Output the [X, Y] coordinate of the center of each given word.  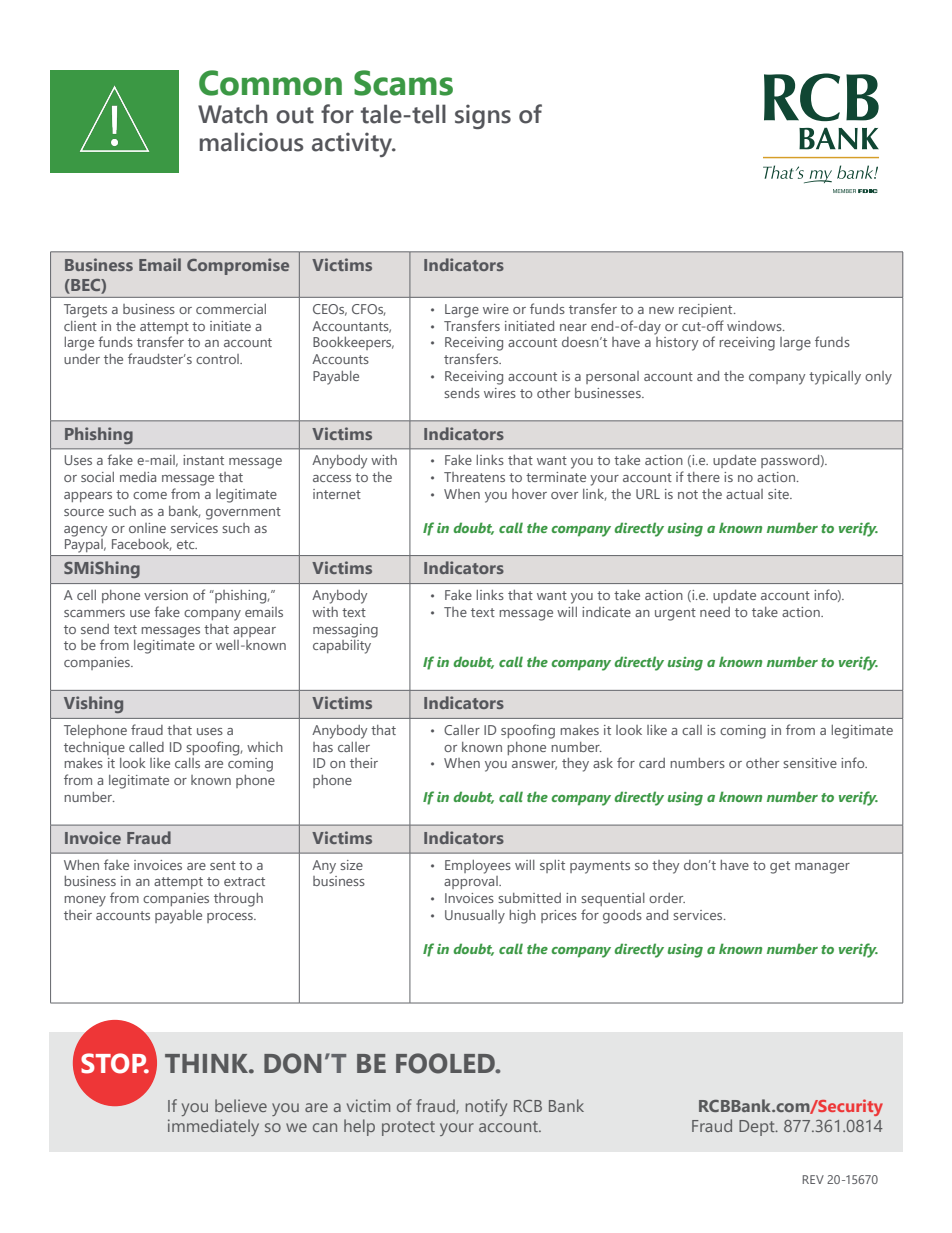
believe [241, 1105]
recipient [707, 310]
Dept [758, 1128]
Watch [233, 114]
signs [483, 116]
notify [486, 1107]
